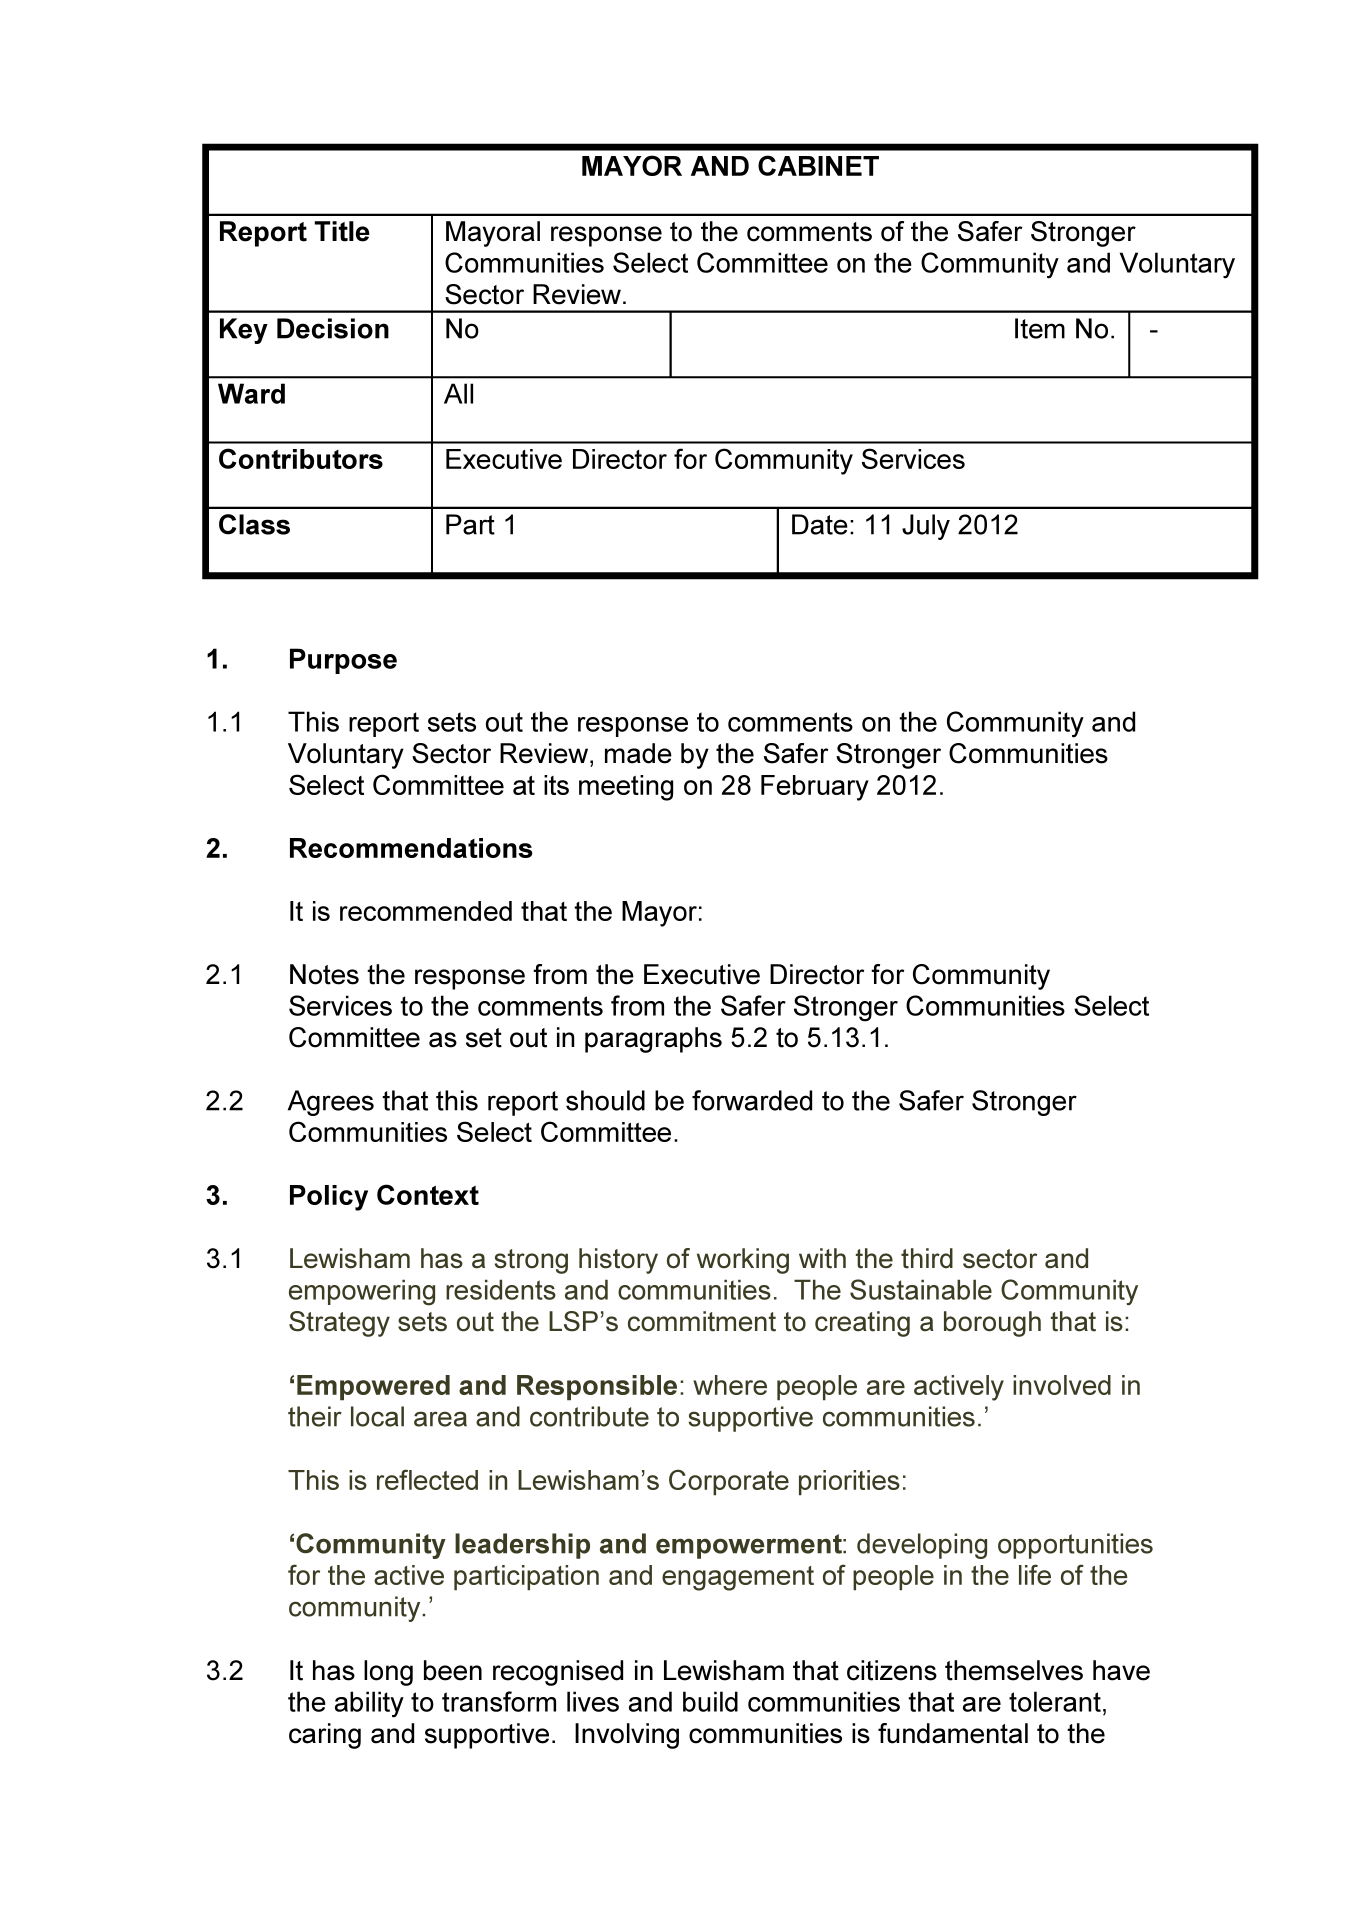 This page has width=1360, height=1925. What do you see at coordinates (1040, 328) in the page?
I see `Item` at bounding box center [1040, 328].
